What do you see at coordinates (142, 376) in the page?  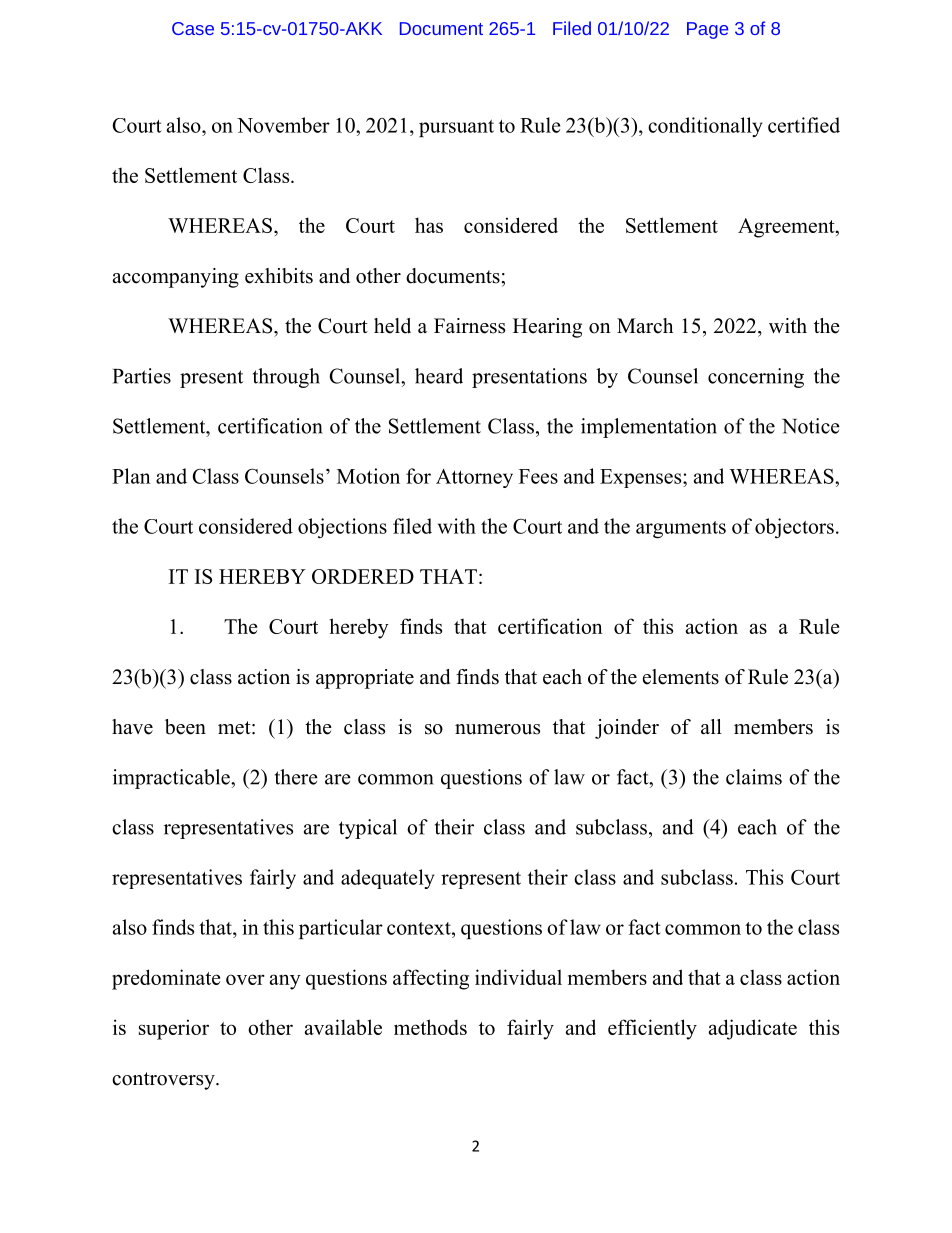 I see `Parties` at bounding box center [142, 376].
